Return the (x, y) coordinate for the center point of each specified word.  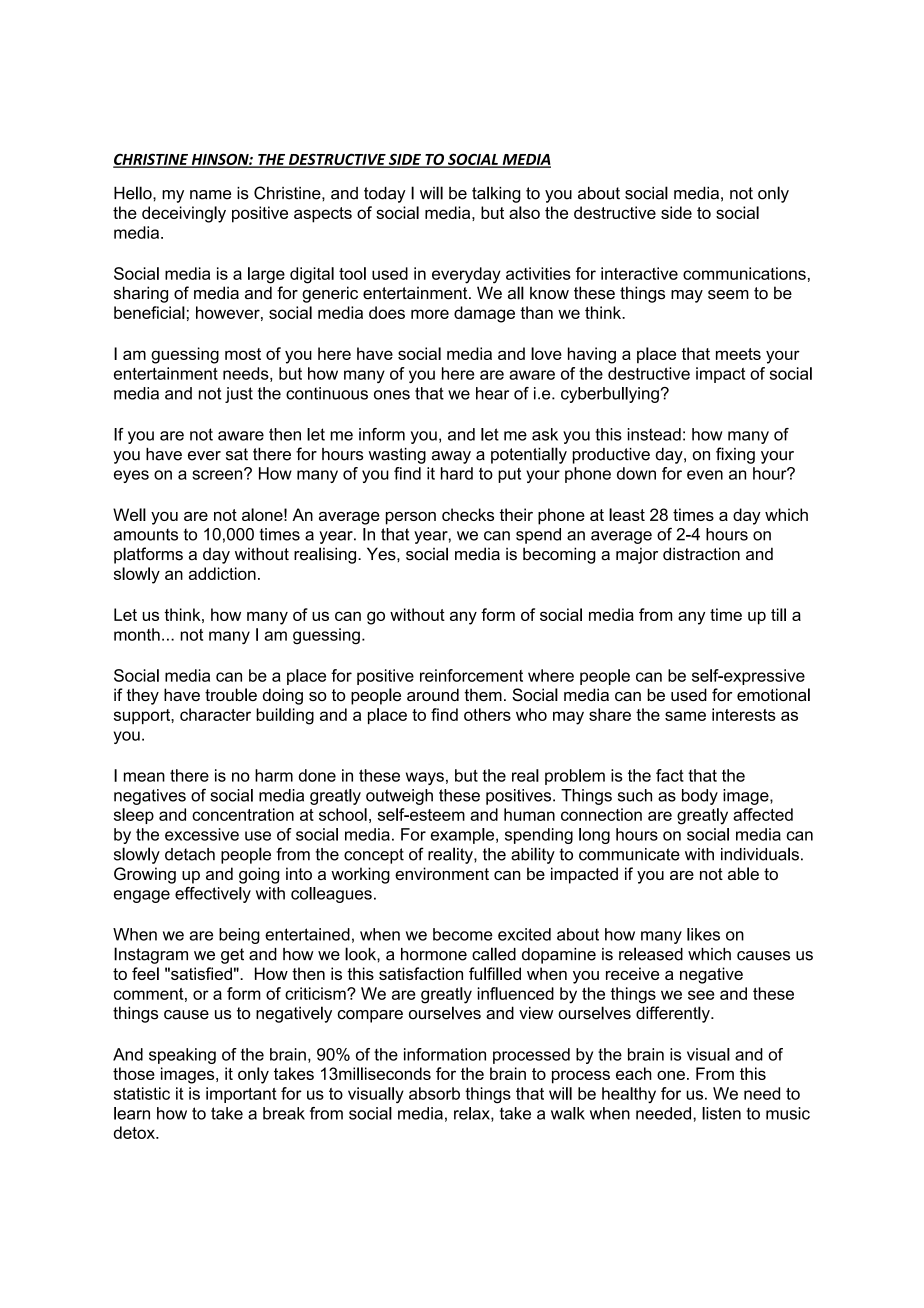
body (700, 797)
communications (744, 273)
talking (496, 194)
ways (425, 778)
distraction (701, 554)
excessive (202, 834)
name (210, 195)
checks (468, 514)
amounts (146, 534)
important (241, 1095)
